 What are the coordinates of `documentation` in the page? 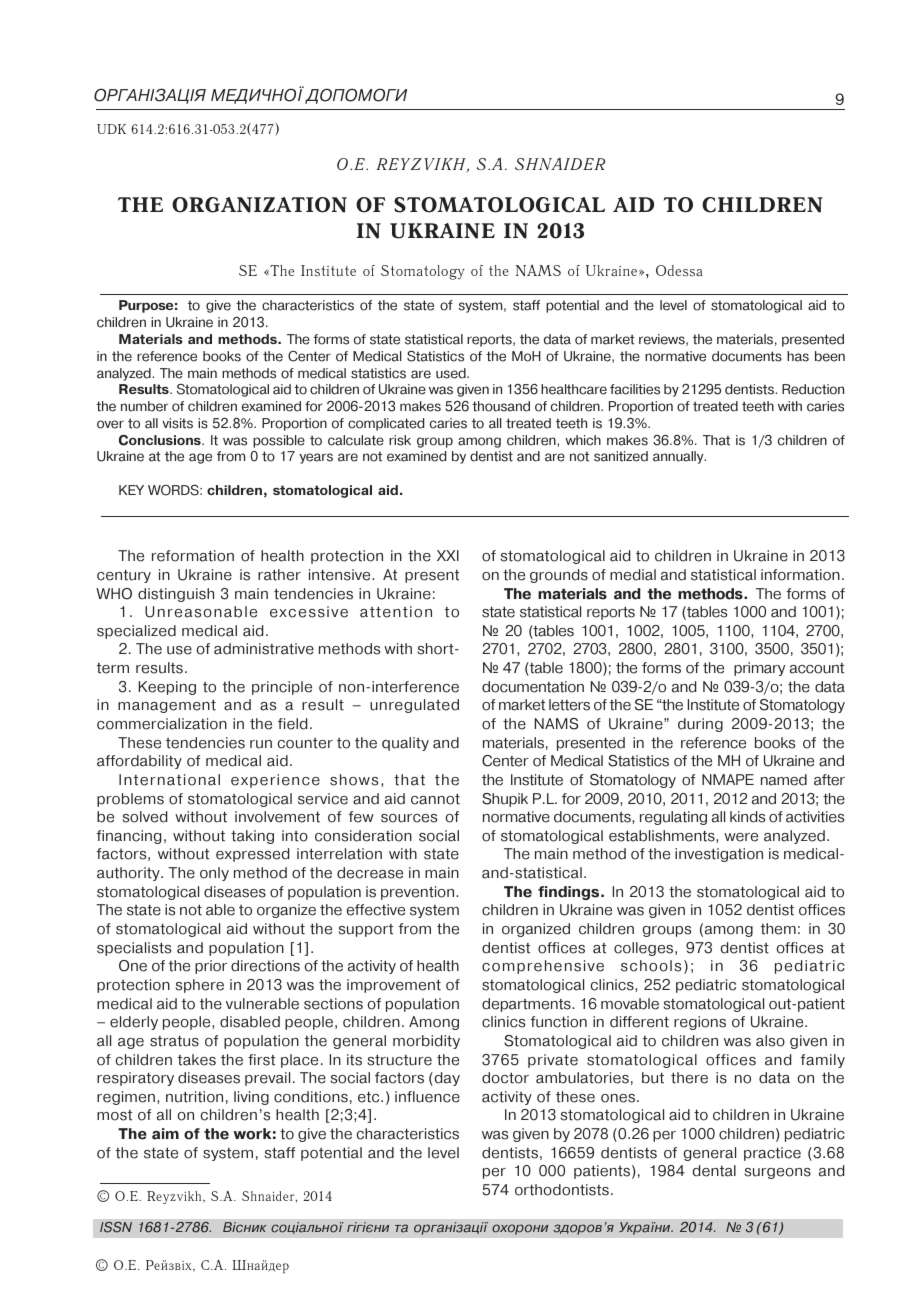 It's located at (533, 687).
